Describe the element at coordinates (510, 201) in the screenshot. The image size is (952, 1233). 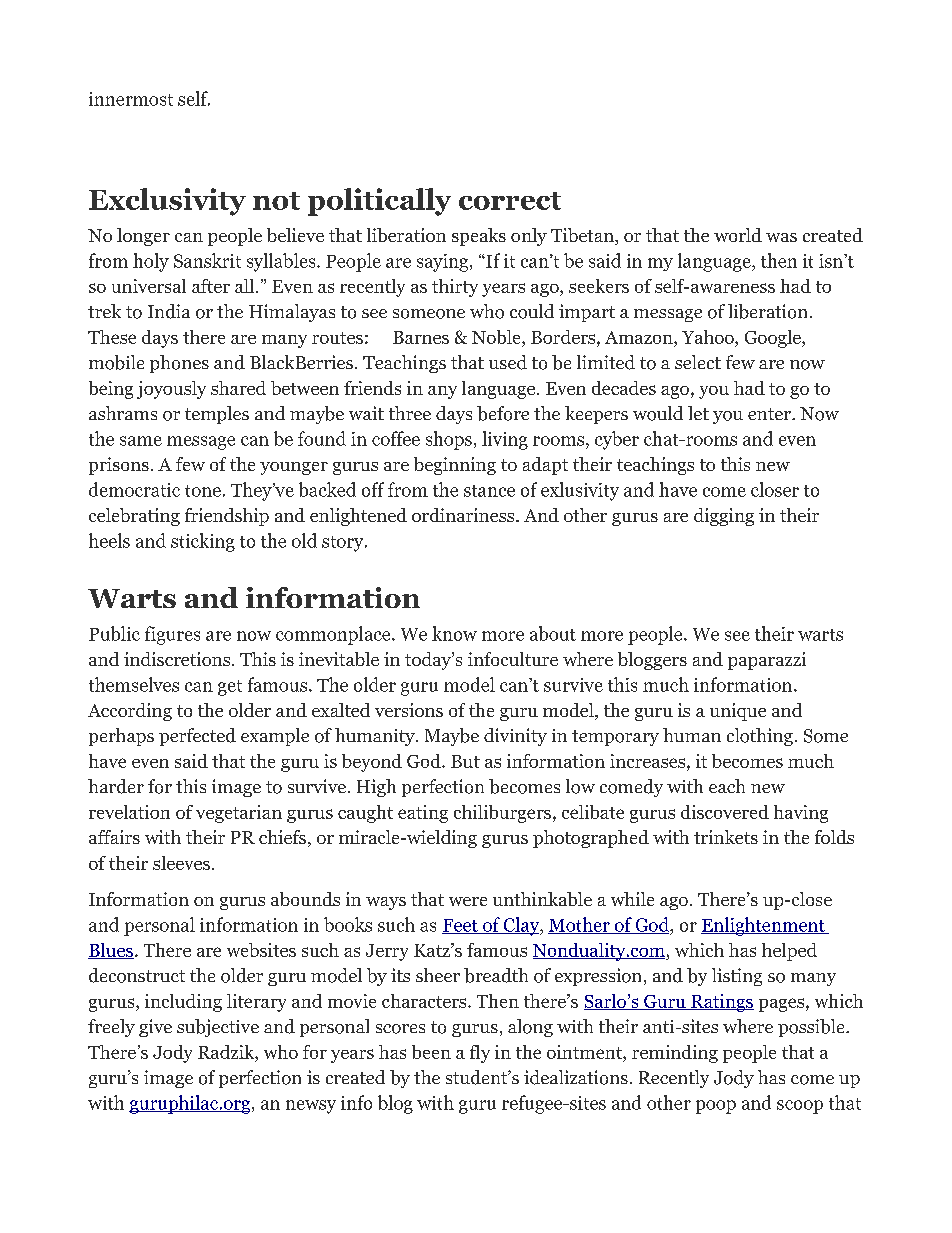
I see `correct` at that location.
